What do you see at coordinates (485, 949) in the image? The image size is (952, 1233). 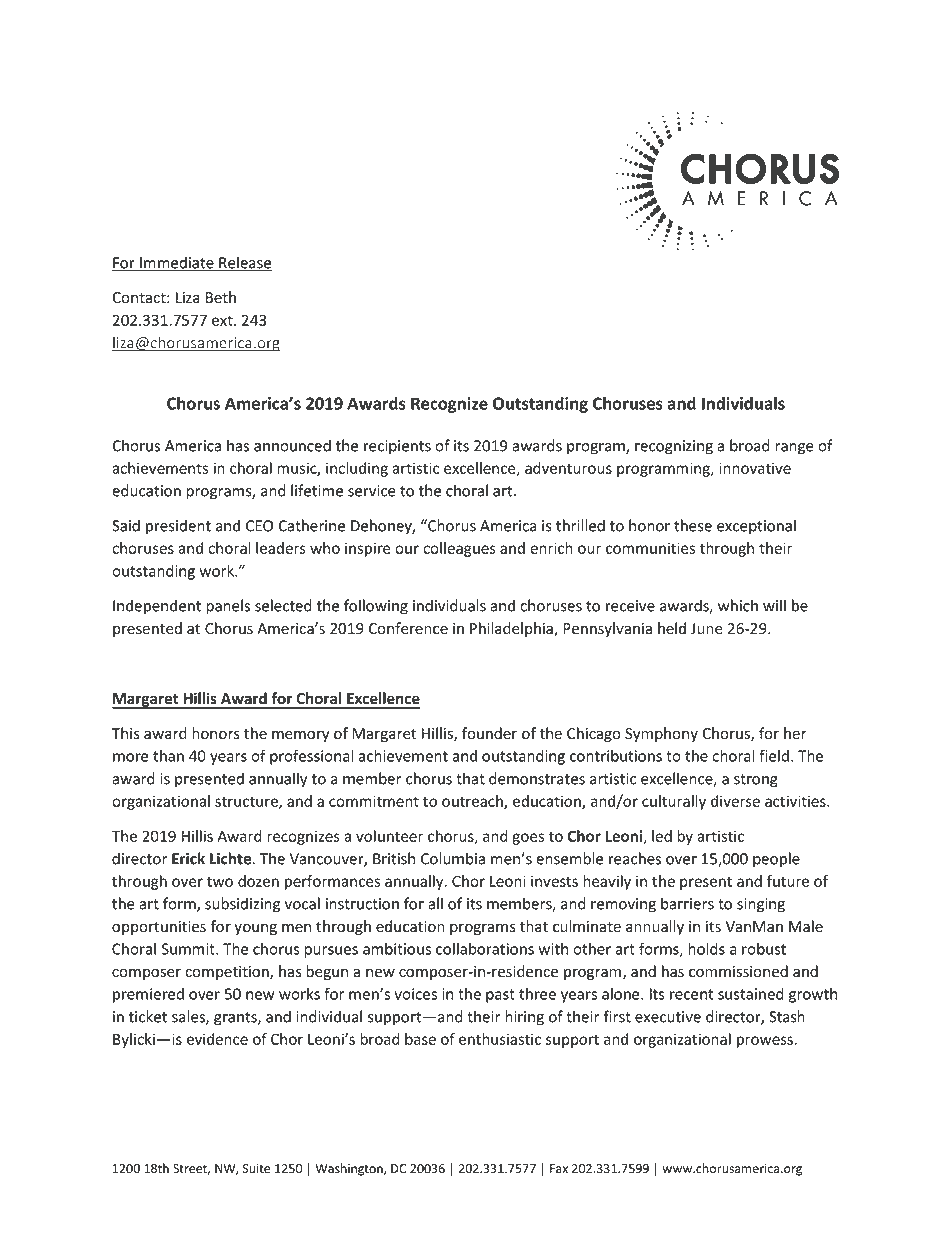 I see `collaborations` at bounding box center [485, 949].
